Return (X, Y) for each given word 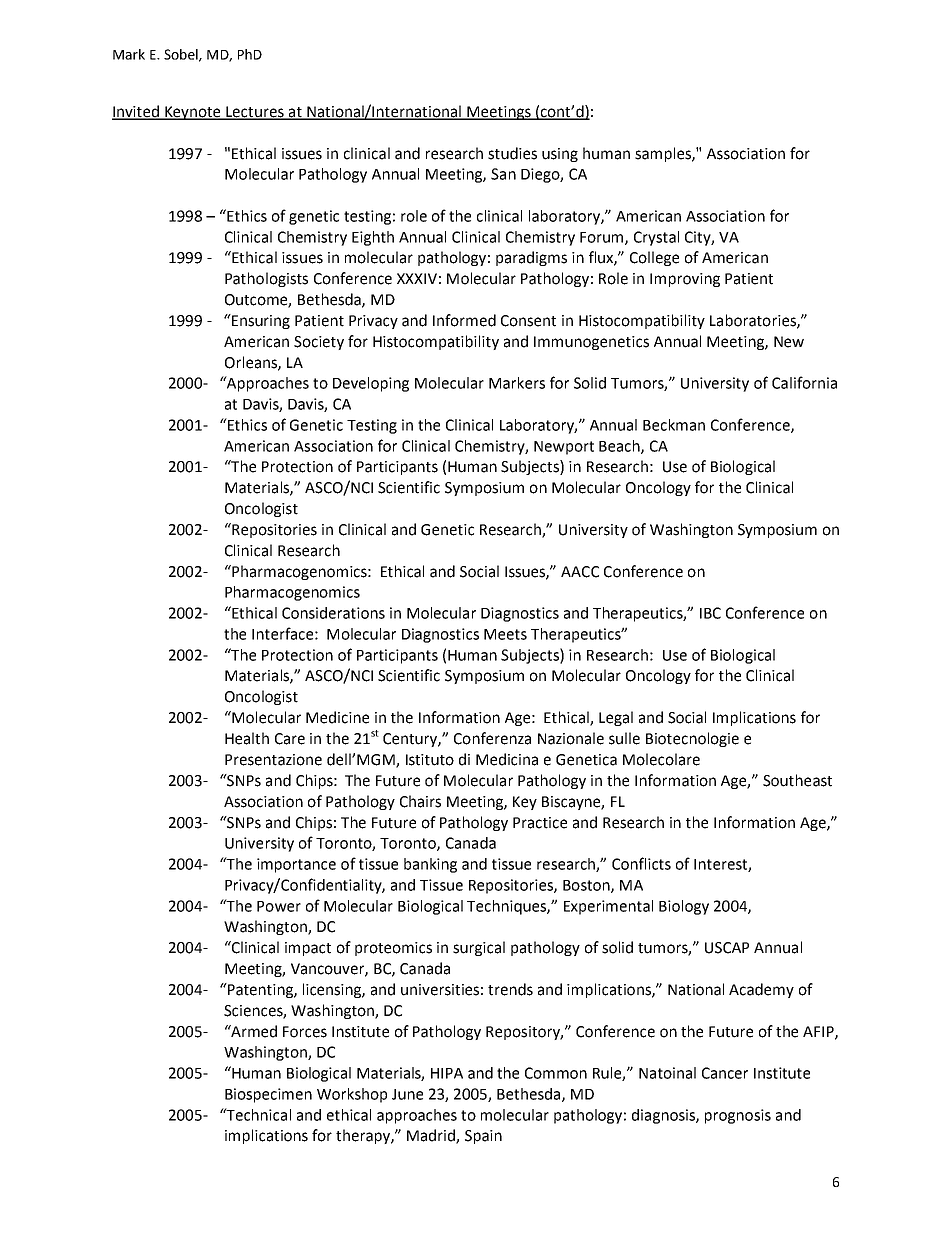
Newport (564, 448)
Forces (305, 1032)
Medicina (507, 759)
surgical (479, 948)
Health (247, 738)
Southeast (797, 780)
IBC (710, 613)
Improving (685, 280)
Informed (464, 320)
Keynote (193, 113)
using (560, 155)
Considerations (333, 613)
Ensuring (260, 321)
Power (279, 906)
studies (512, 153)
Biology (684, 907)
